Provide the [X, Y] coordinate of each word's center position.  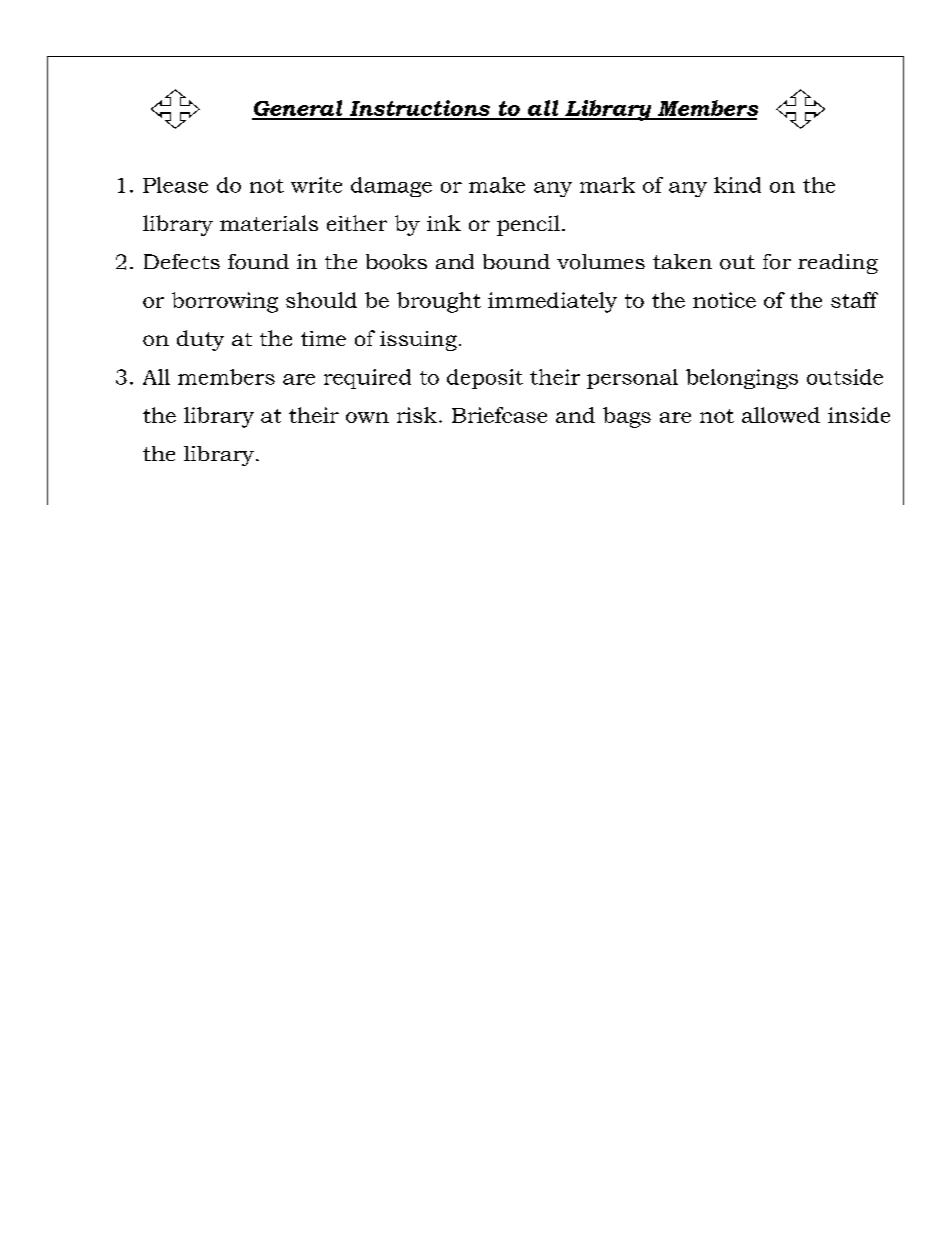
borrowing [225, 302]
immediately [552, 302]
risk [417, 415]
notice [724, 300]
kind [737, 185]
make [497, 185]
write [316, 185]
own [367, 417]
